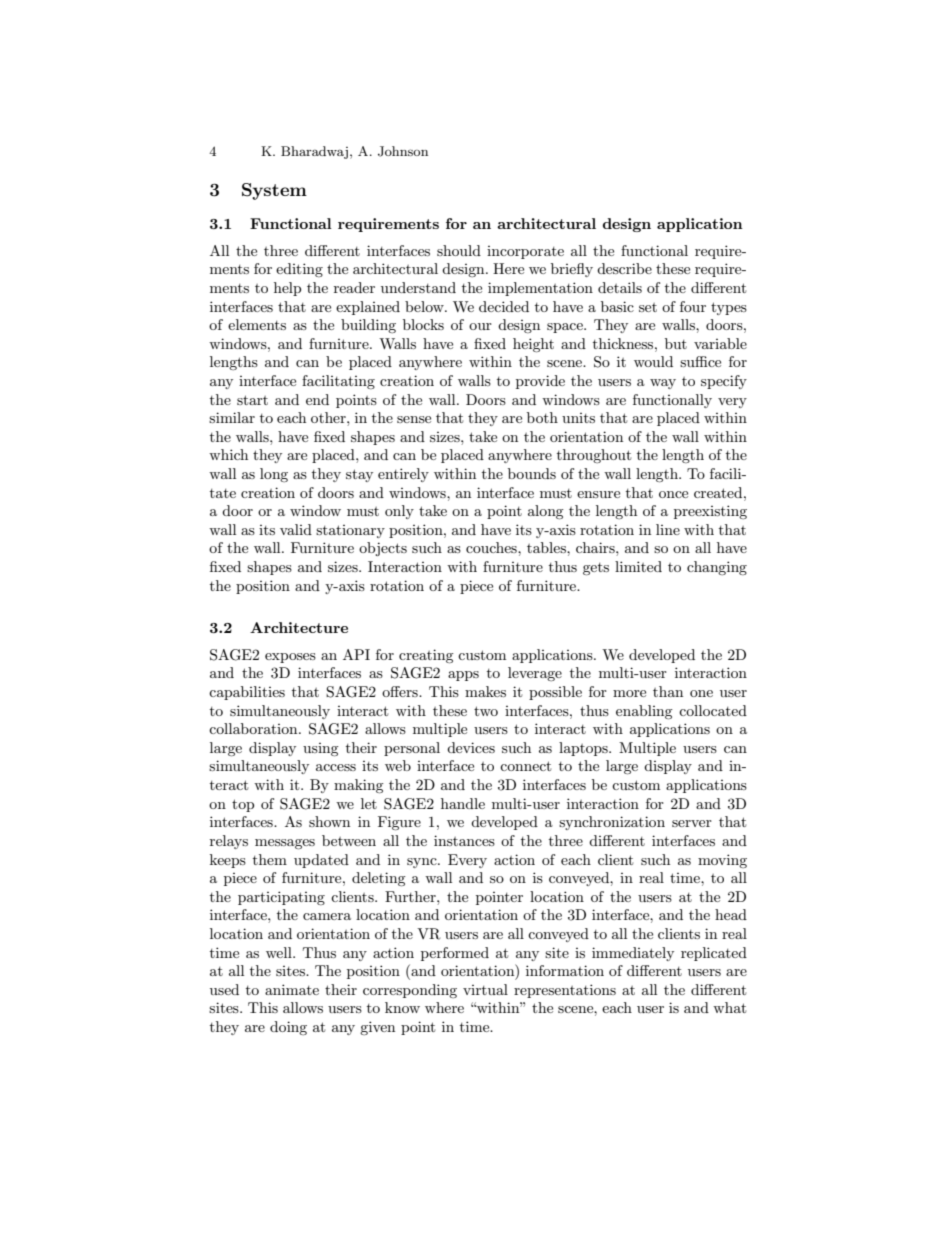 The image size is (952, 1233). Describe the element at coordinates (403, 151) in the page. I see `Johnson` at that location.
